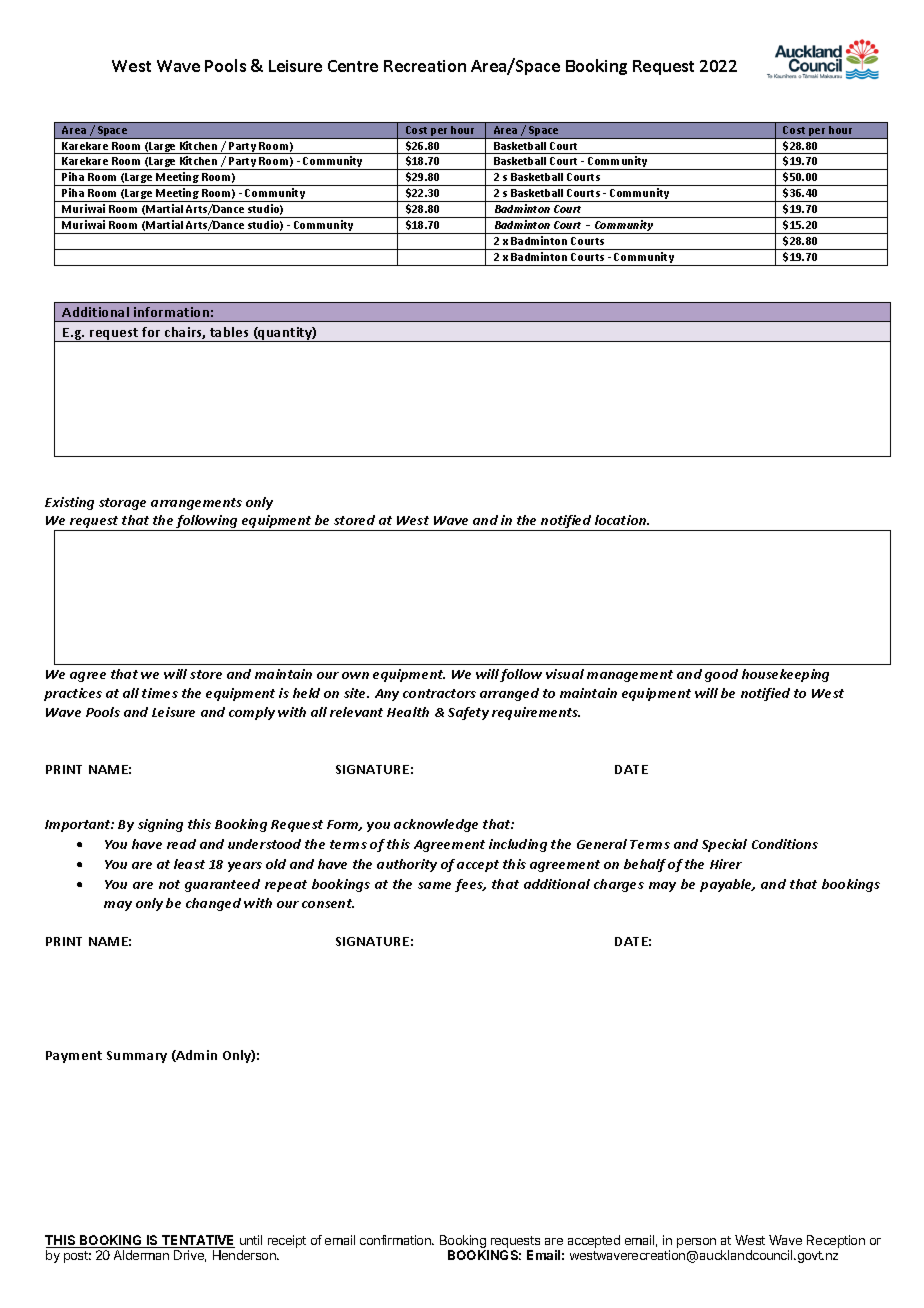  What do you see at coordinates (160, 693) in the image?
I see `times` at bounding box center [160, 693].
